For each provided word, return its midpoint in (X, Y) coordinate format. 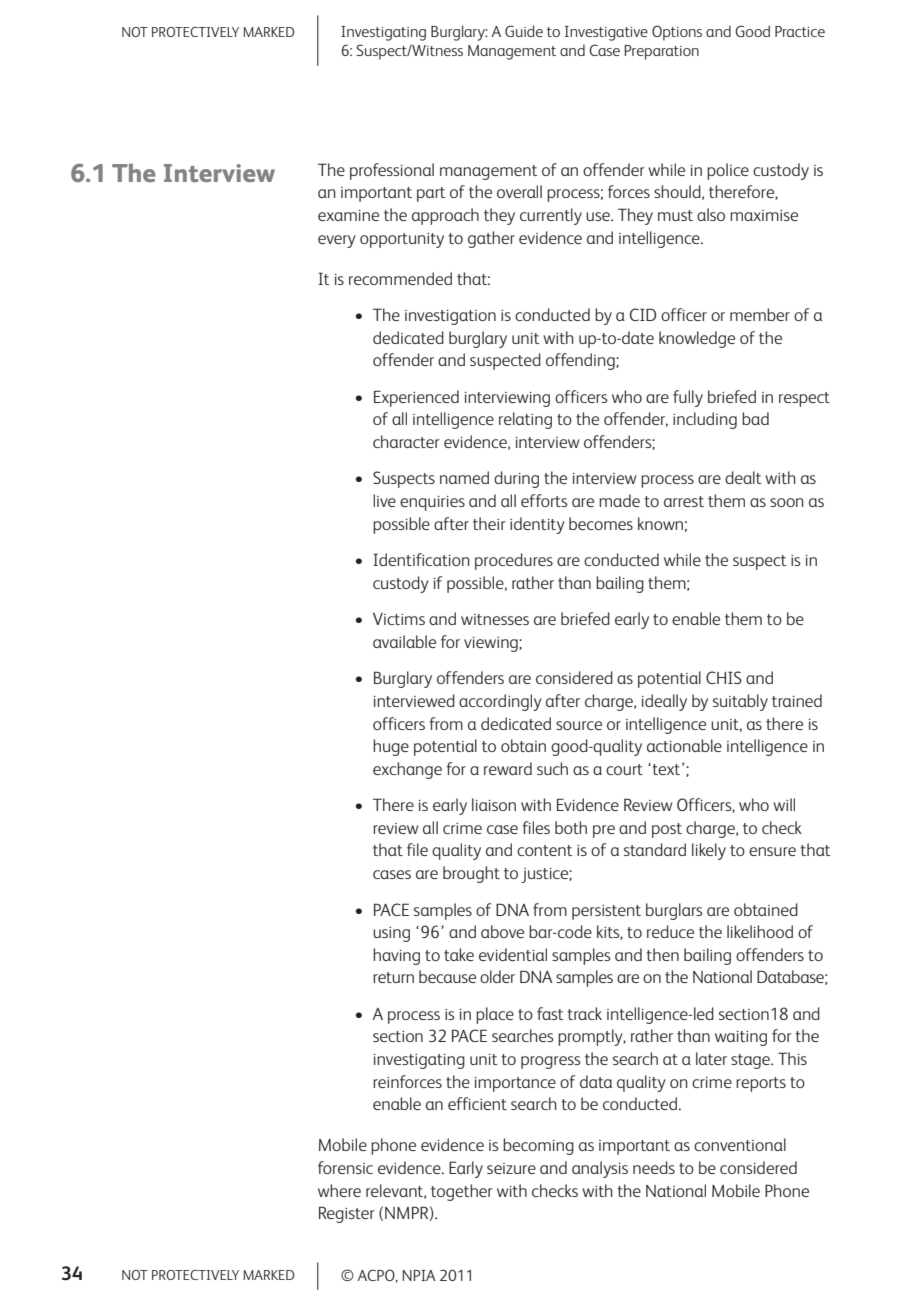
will (784, 804)
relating (525, 420)
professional (392, 171)
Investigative (606, 33)
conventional (740, 1144)
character (406, 441)
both (571, 827)
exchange (407, 770)
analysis (600, 1169)
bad (755, 418)
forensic (345, 1167)
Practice (800, 31)
